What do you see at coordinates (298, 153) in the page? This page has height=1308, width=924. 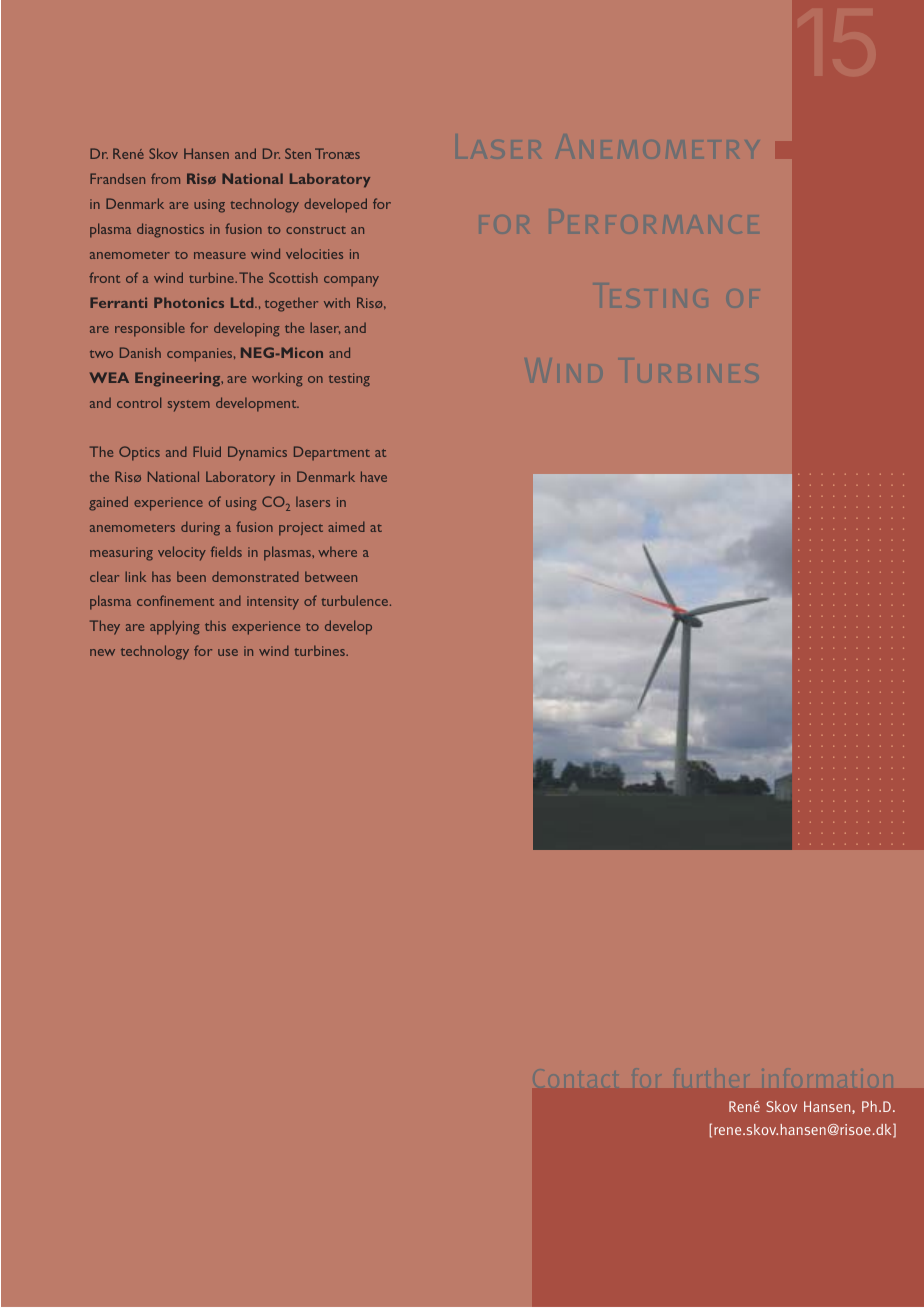 I see `Sten` at bounding box center [298, 153].
